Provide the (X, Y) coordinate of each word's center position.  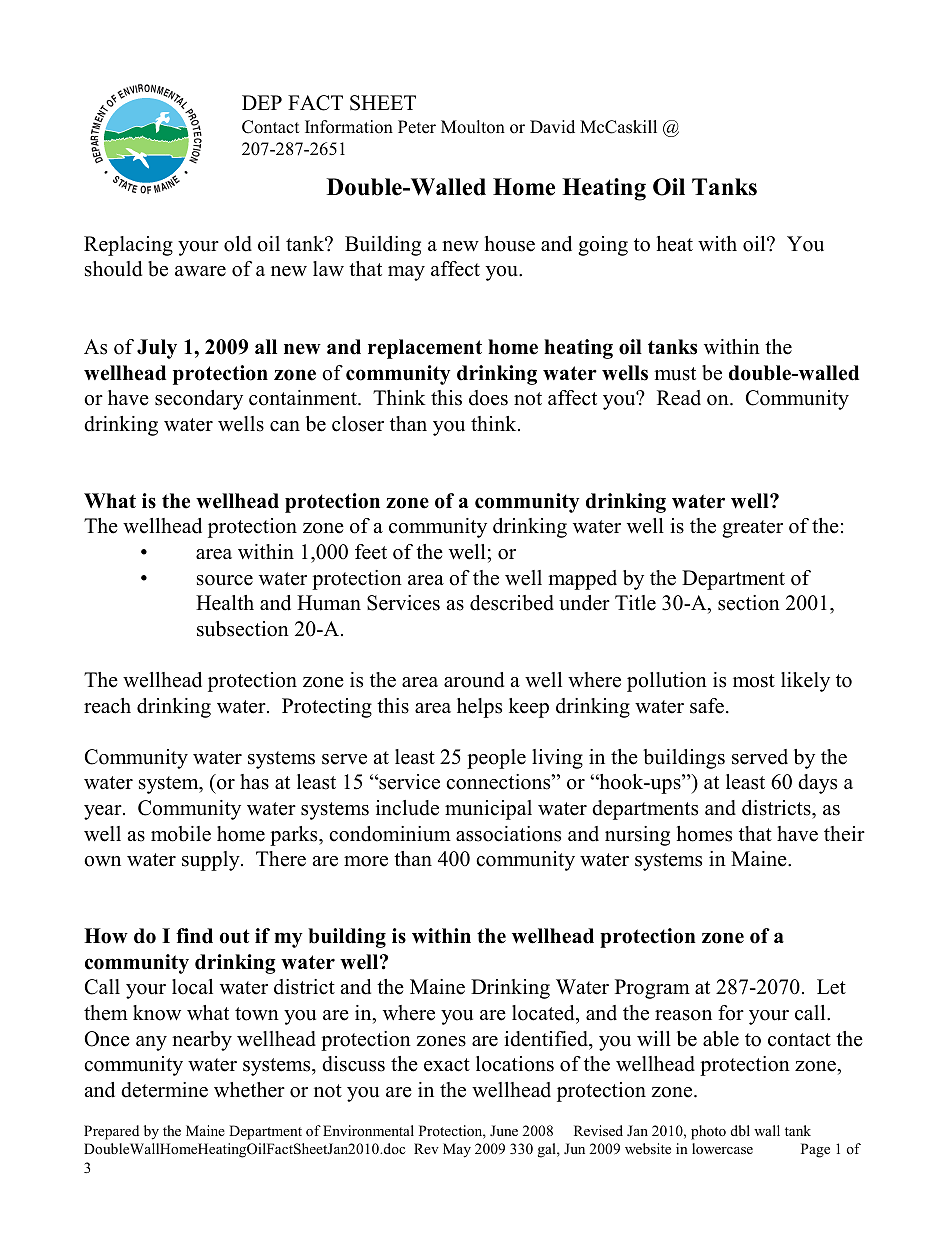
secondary (199, 400)
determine (164, 1090)
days (817, 784)
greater (752, 529)
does (488, 398)
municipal (488, 810)
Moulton (473, 127)
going (603, 246)
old (238, 244)
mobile (181, 834)
